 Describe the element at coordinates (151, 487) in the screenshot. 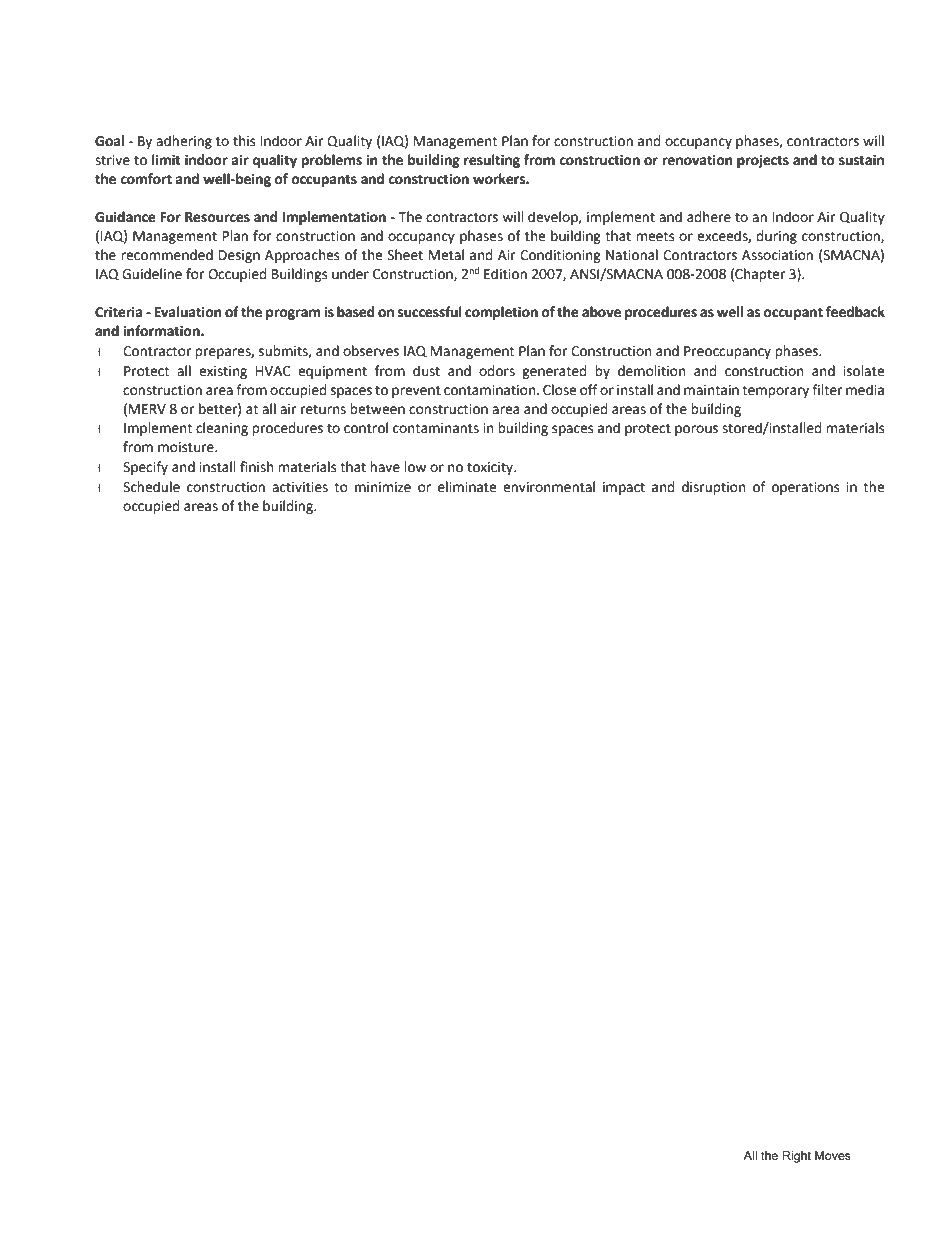

I see `Schedule` at that location.
